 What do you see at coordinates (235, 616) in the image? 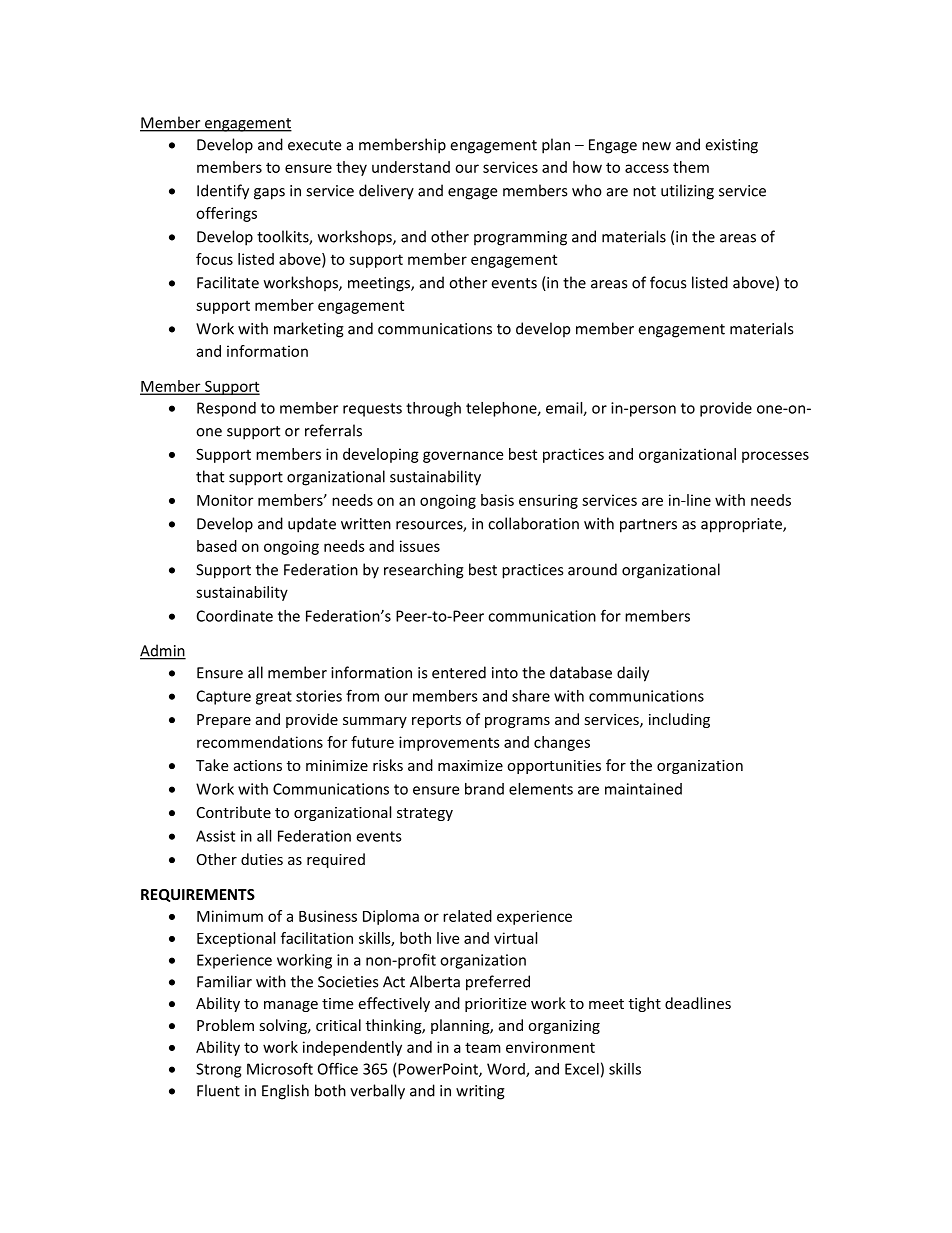
I see `Coordinate` at bounding box center [235, 616].
